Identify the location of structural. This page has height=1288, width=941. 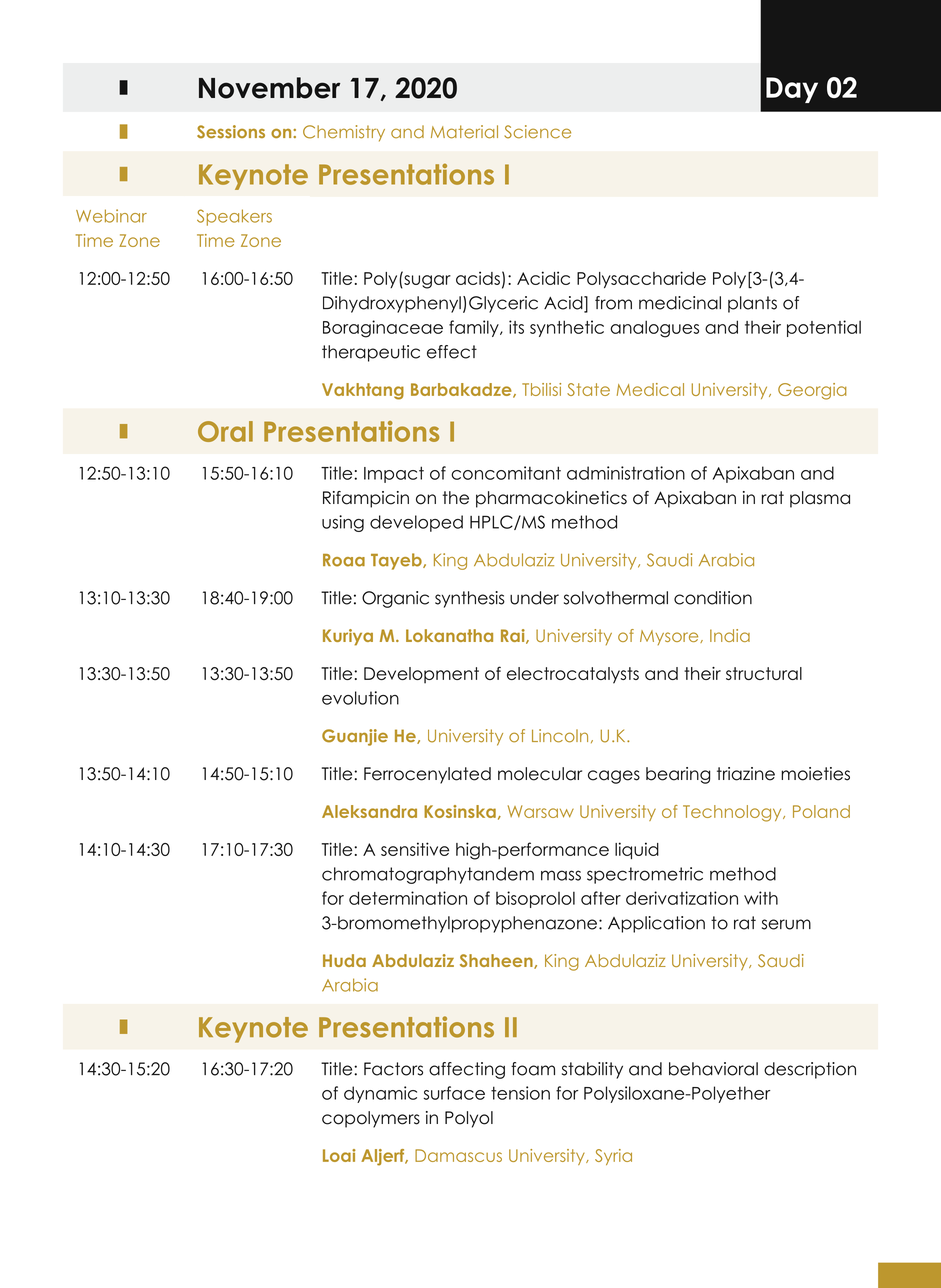
(764, 673).
